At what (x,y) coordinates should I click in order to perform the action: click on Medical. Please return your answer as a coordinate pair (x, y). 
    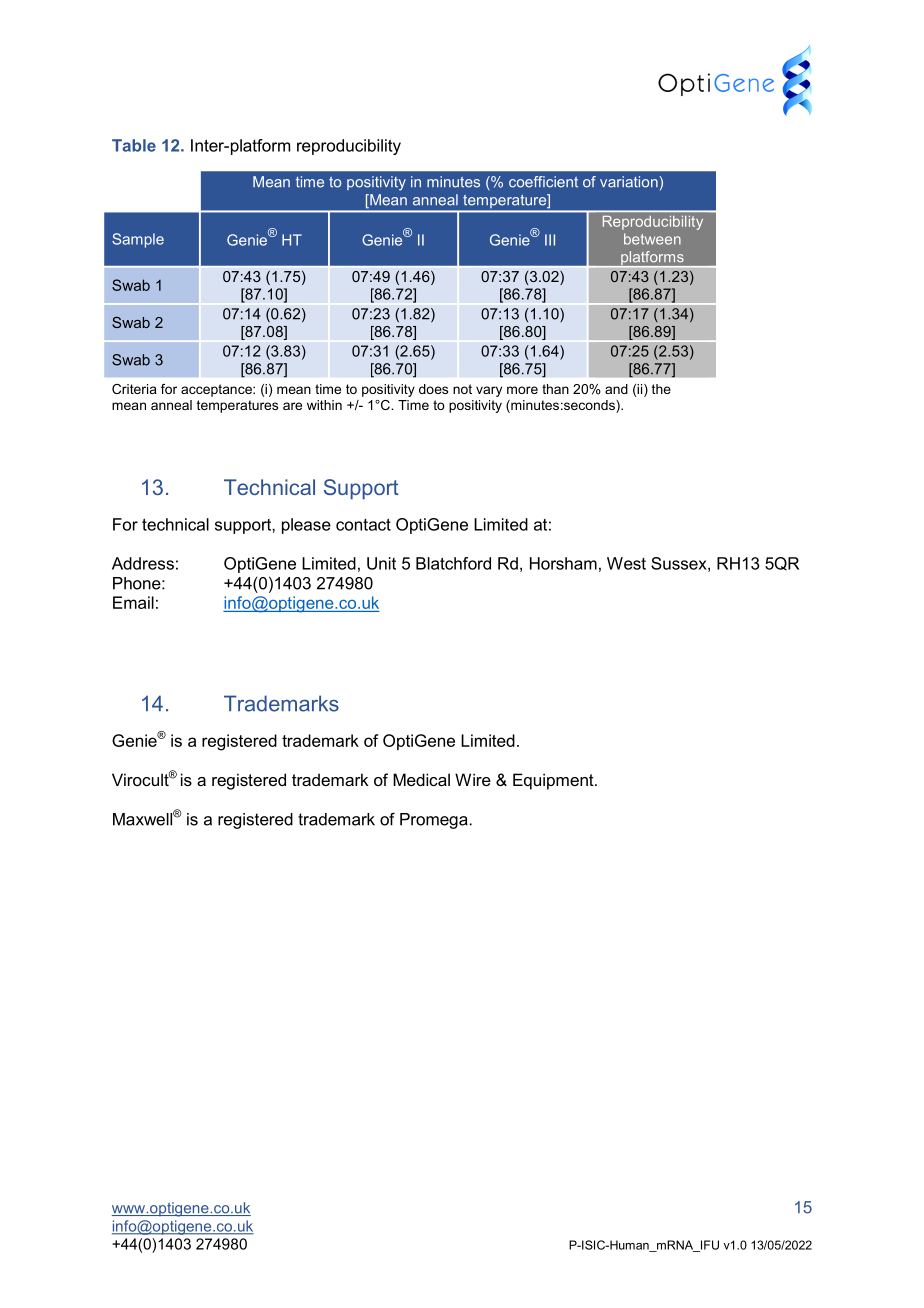
    Looking at the image, I should click on (421, 779).
